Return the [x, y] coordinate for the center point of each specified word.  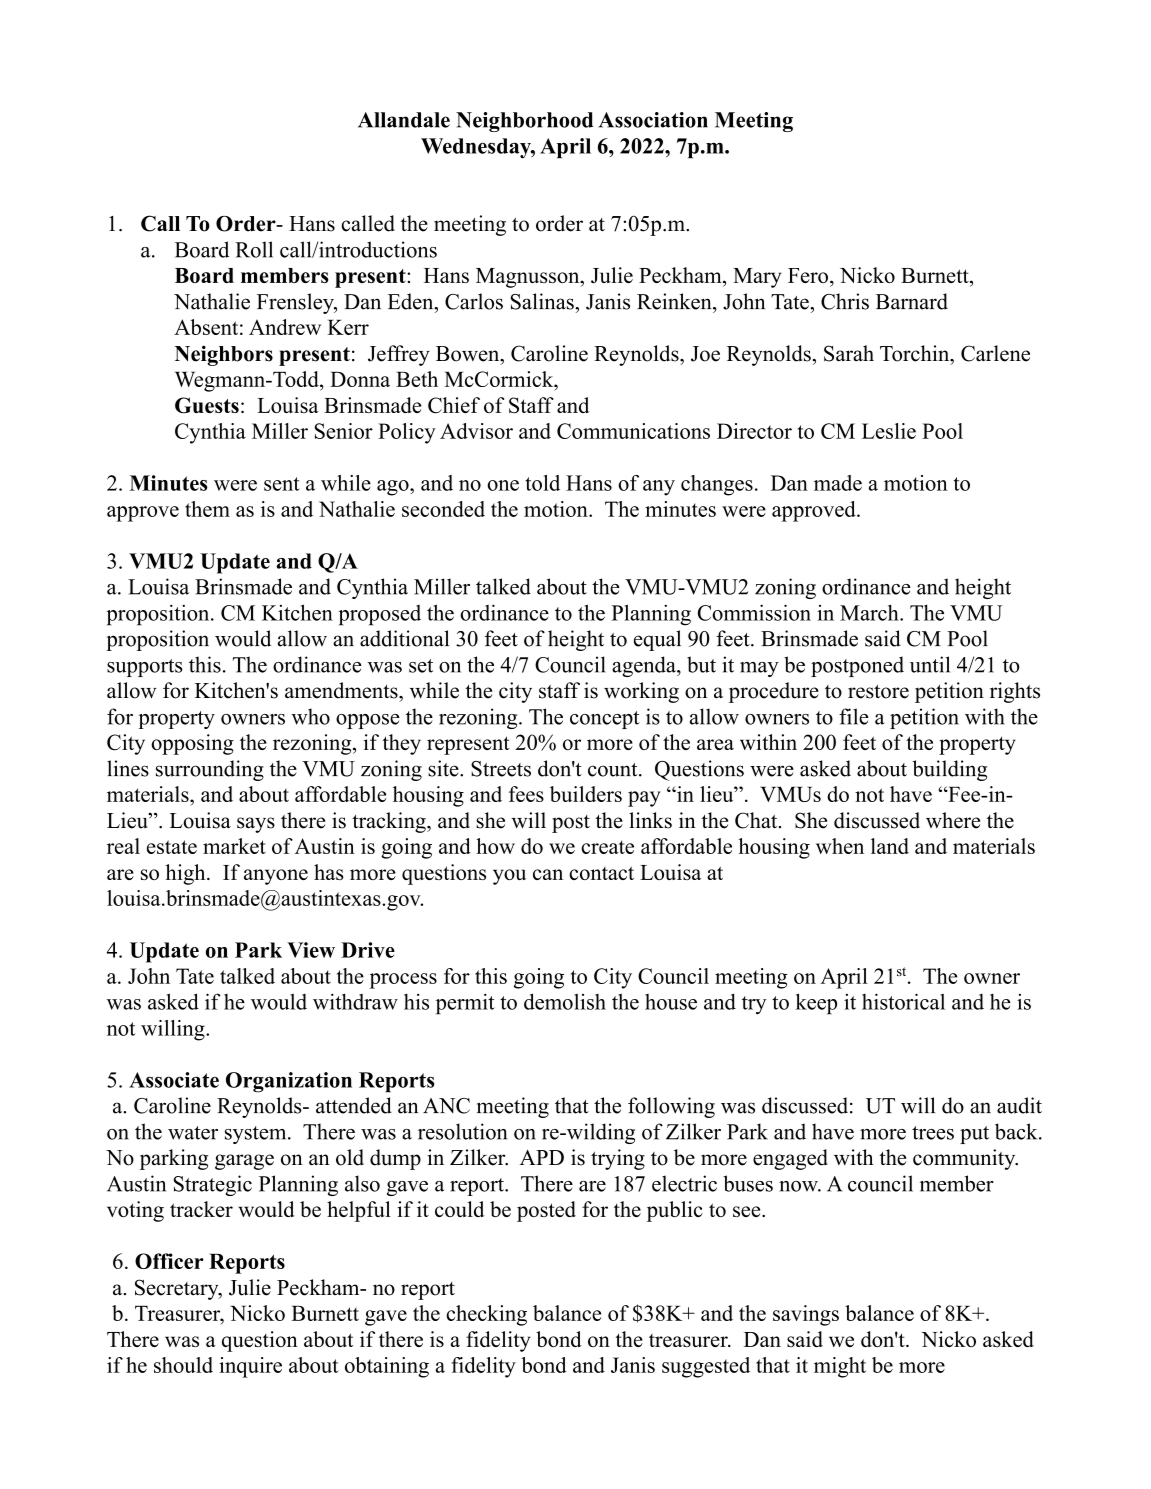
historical [903, 1001]
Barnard [912, 301]
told [542, 483]
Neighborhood [524, 122]
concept [605, 720]
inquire [250, 1367]
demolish [565, 1001]
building [949, 770]
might [840, 1367]
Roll [254, 249]
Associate [174, 1080]
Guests [207, 405]
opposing [192, 744]
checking [486, 1315]
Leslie [889, 431]
